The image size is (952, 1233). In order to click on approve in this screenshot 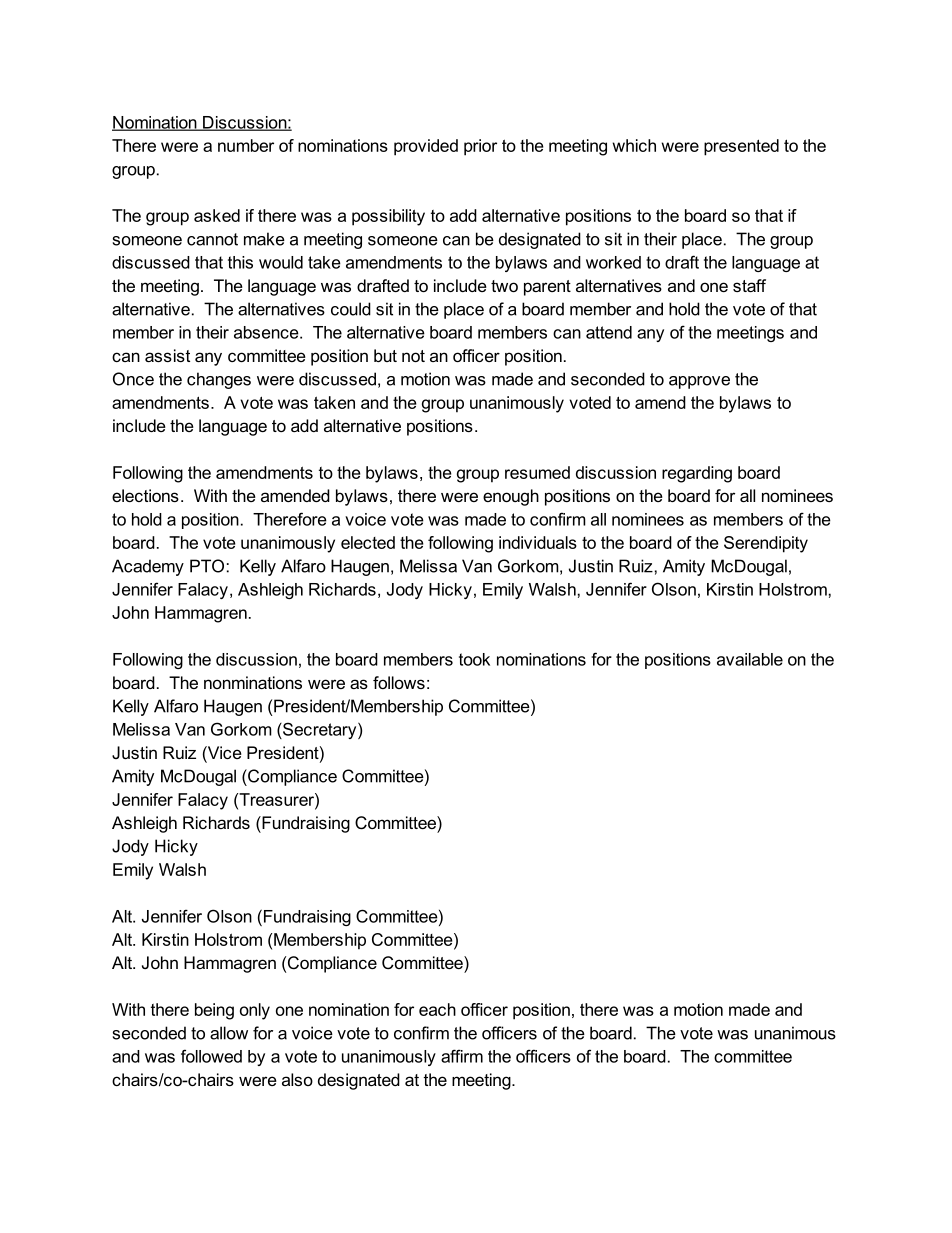, I will do `click(699, 382)`.
